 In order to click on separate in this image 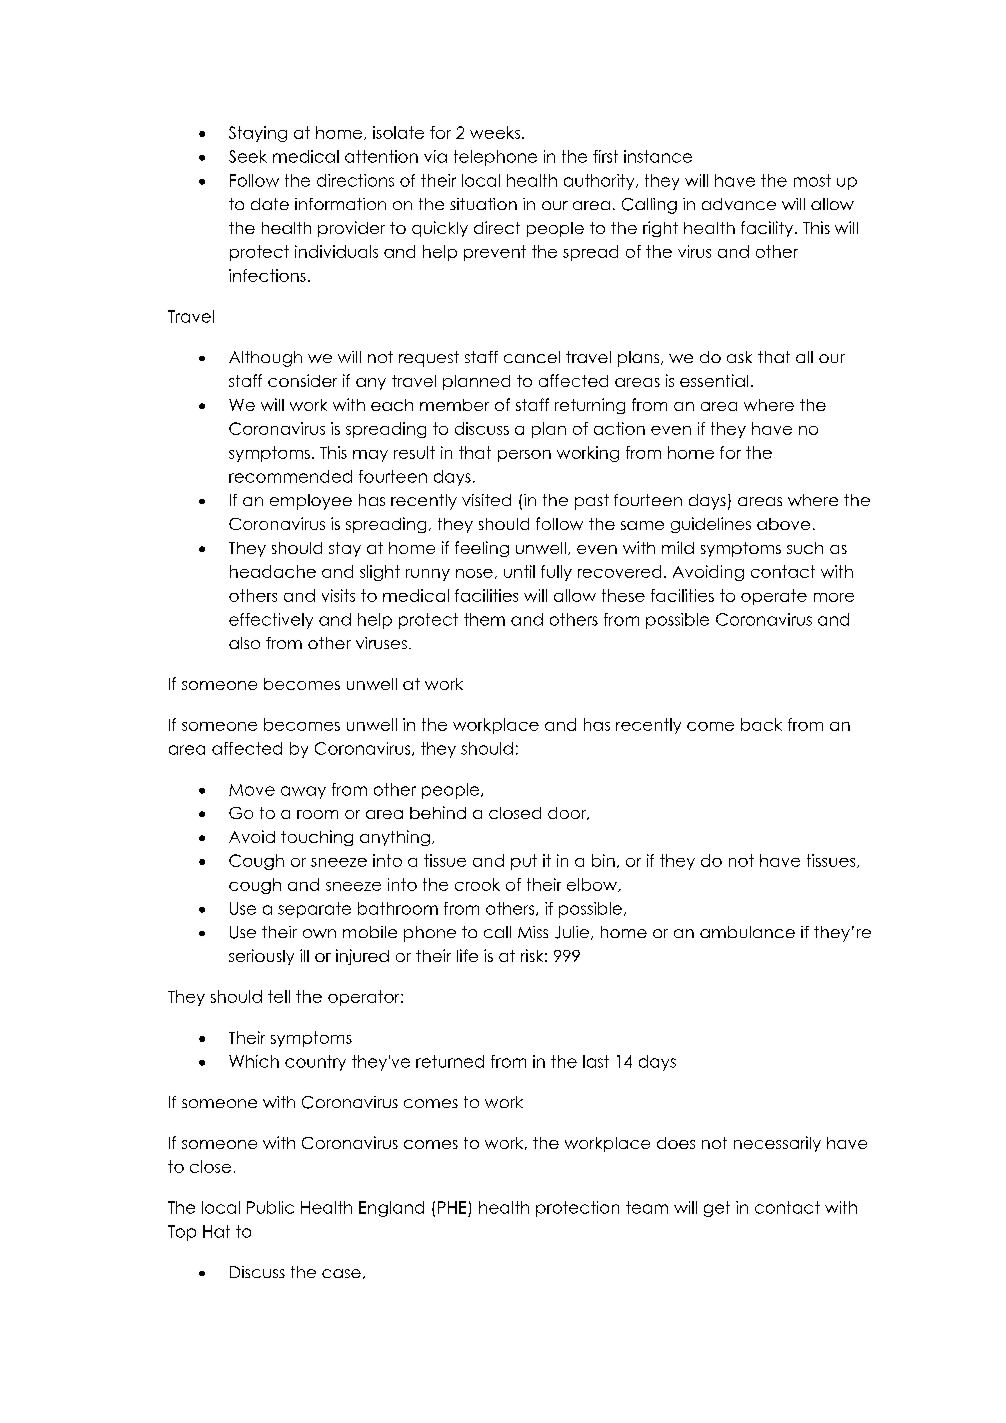, I will do `click(314, 910)`.
